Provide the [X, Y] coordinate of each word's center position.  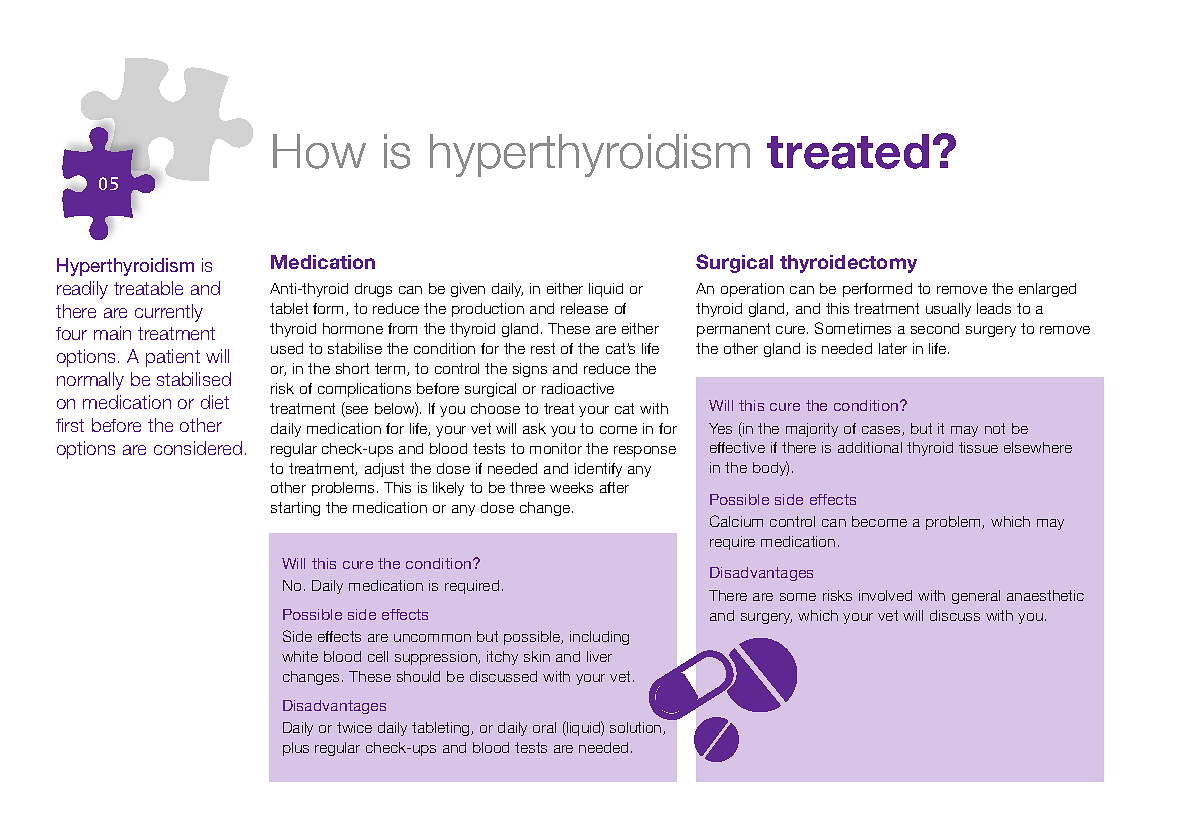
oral [544, 727]
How [319, 151]
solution [637, 728]
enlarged [1047, 290]
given [468, 290]
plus [296, 749]
